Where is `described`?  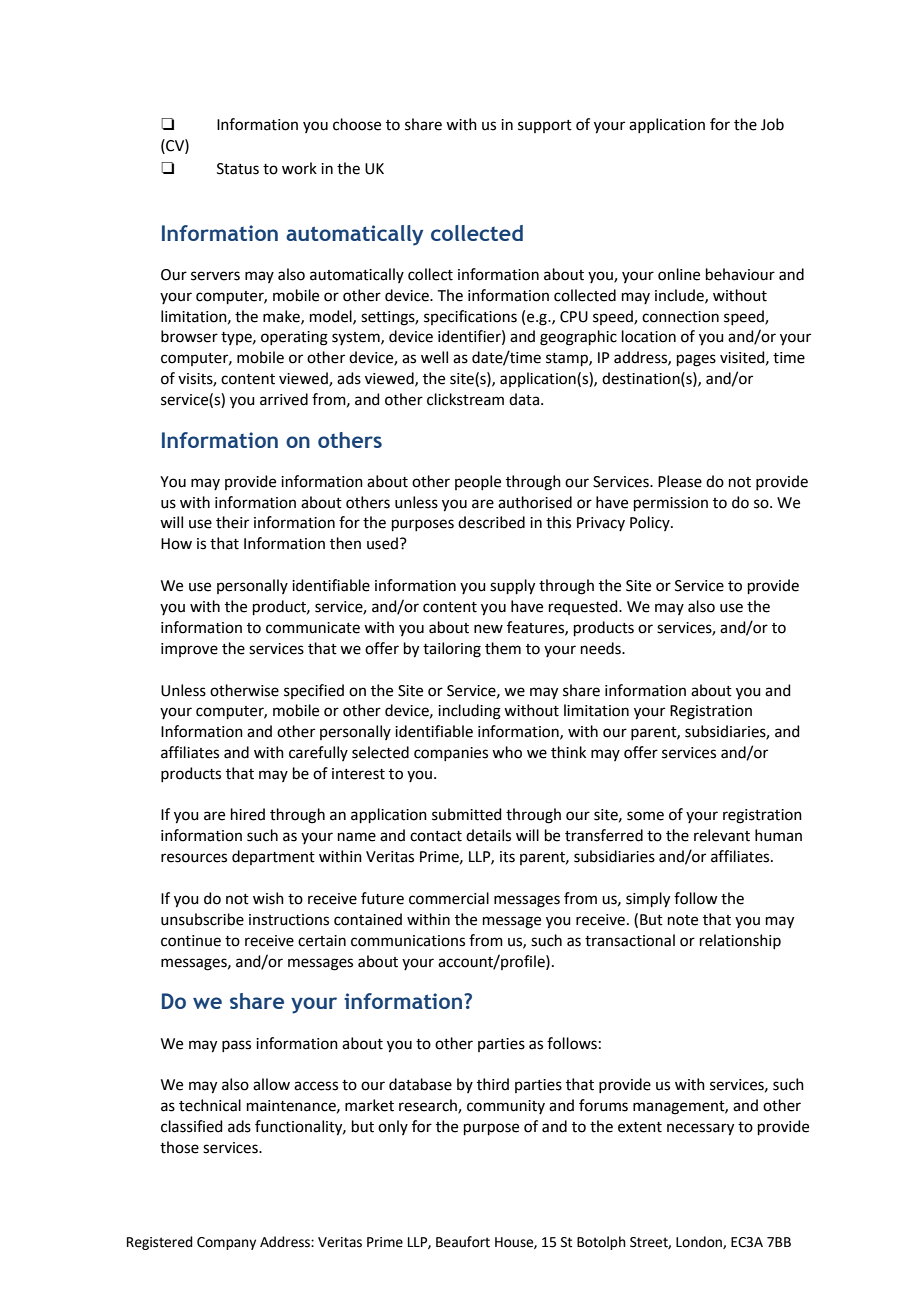 described is located at coordinates (491, 522).
